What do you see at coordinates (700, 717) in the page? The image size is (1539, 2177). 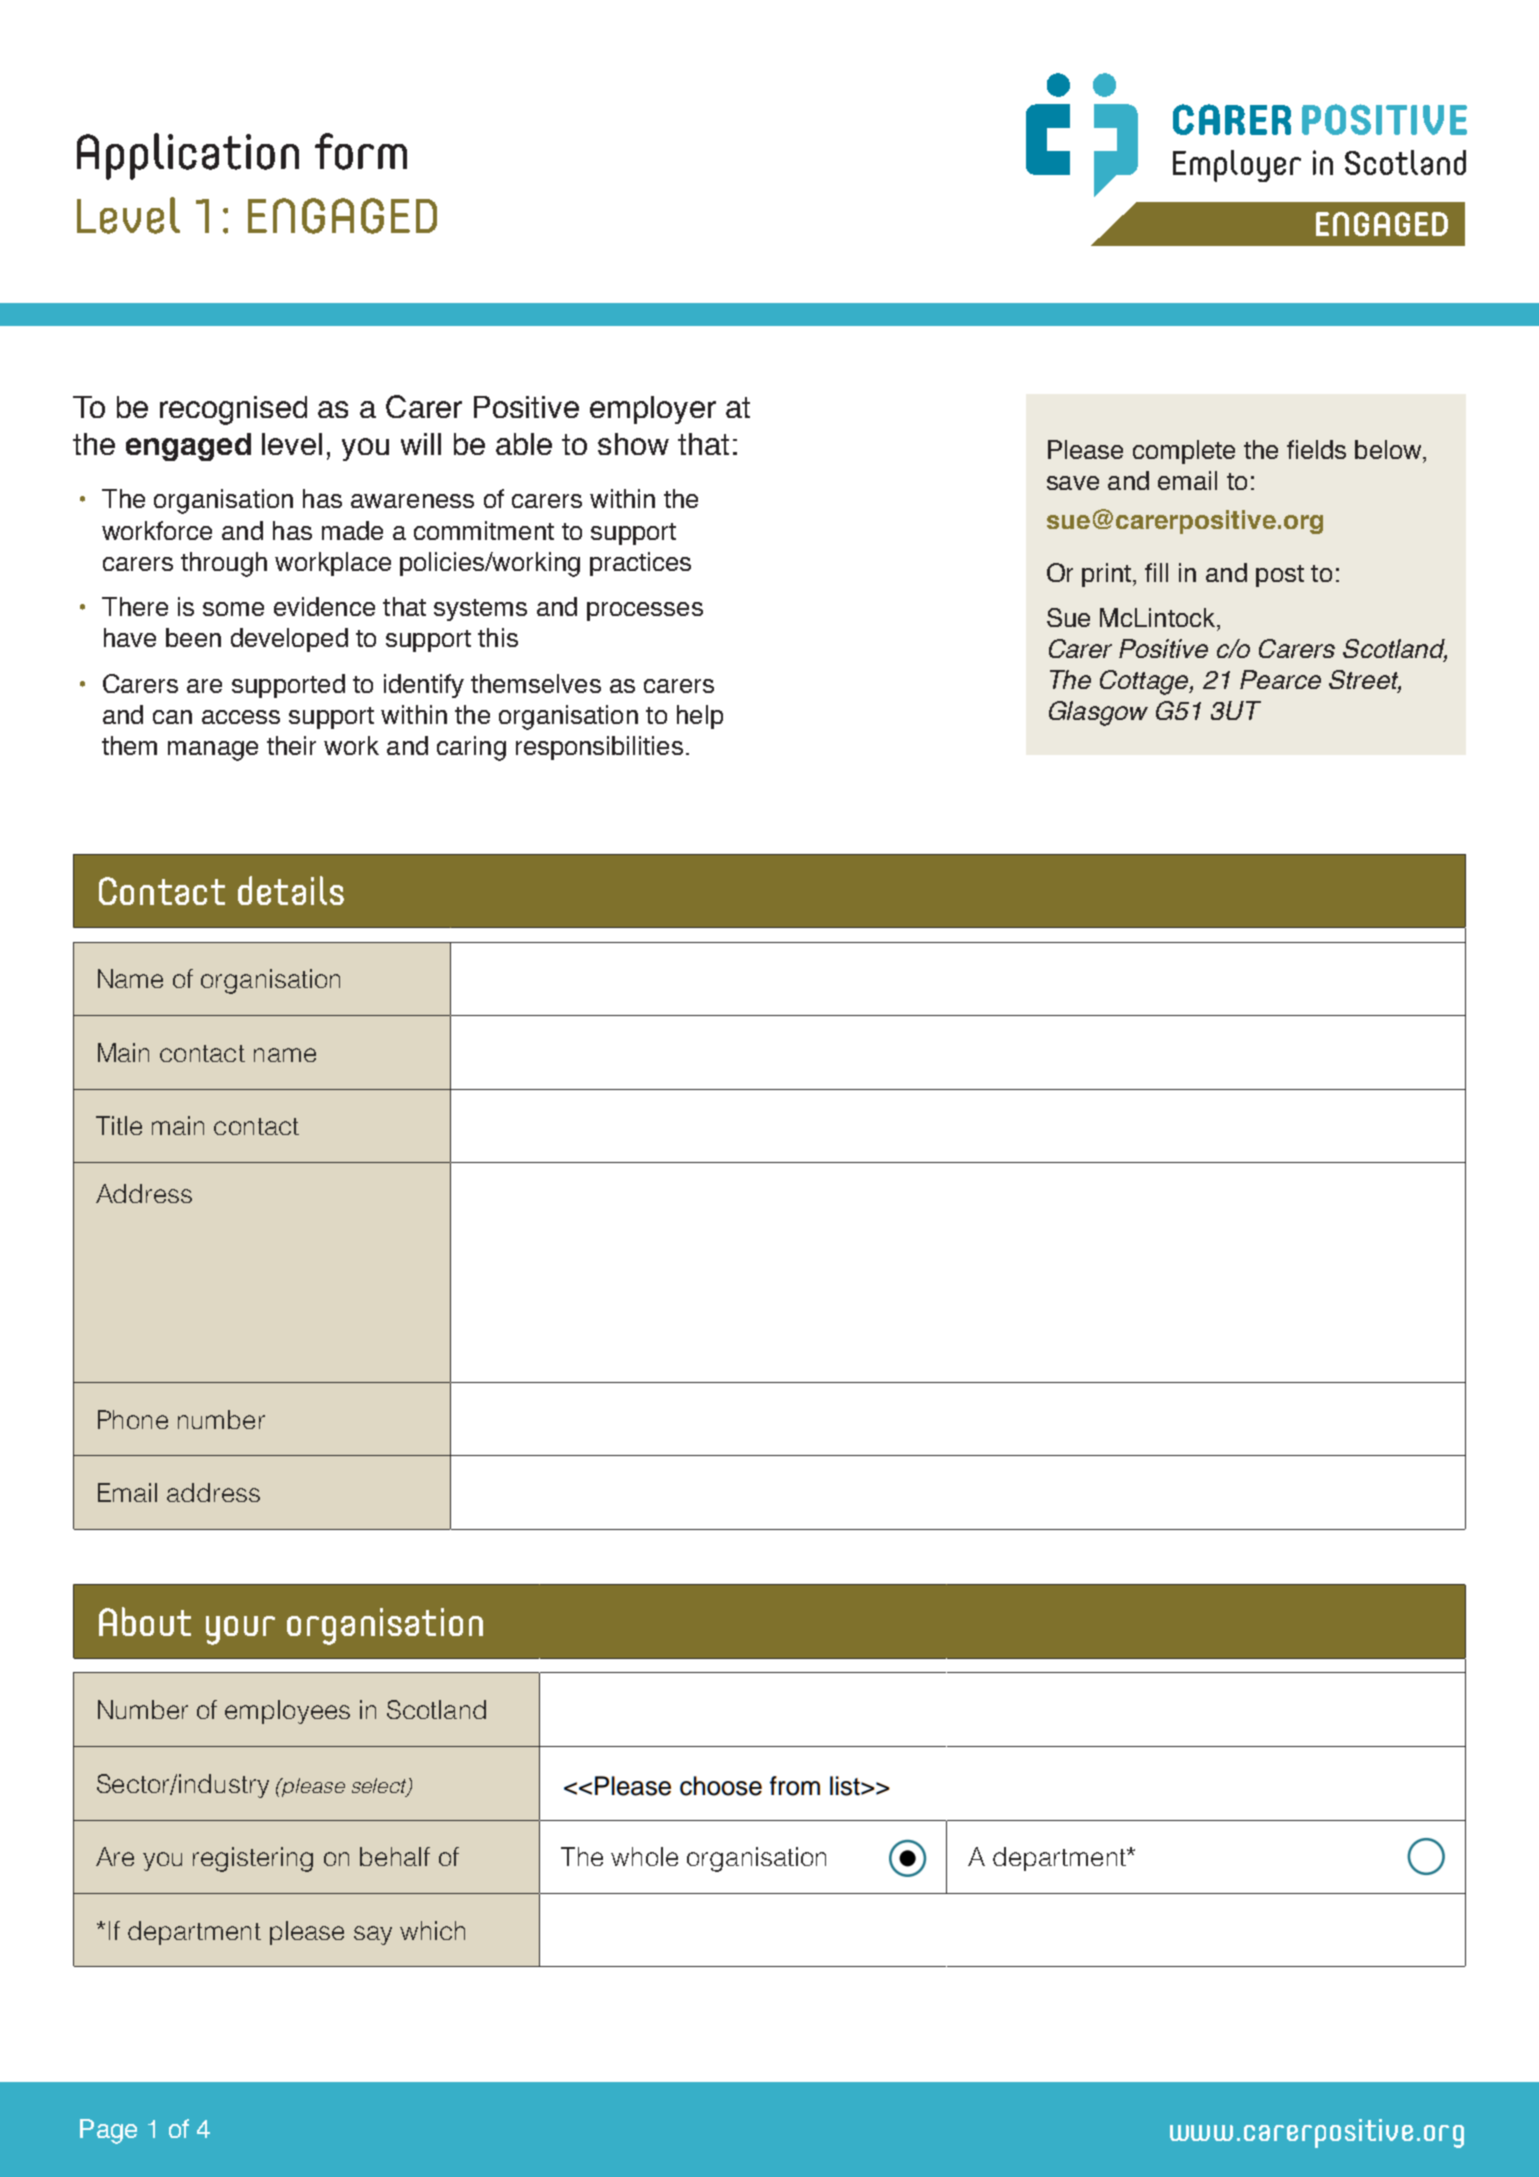 I see `help` at bounding box center [700, 717].
